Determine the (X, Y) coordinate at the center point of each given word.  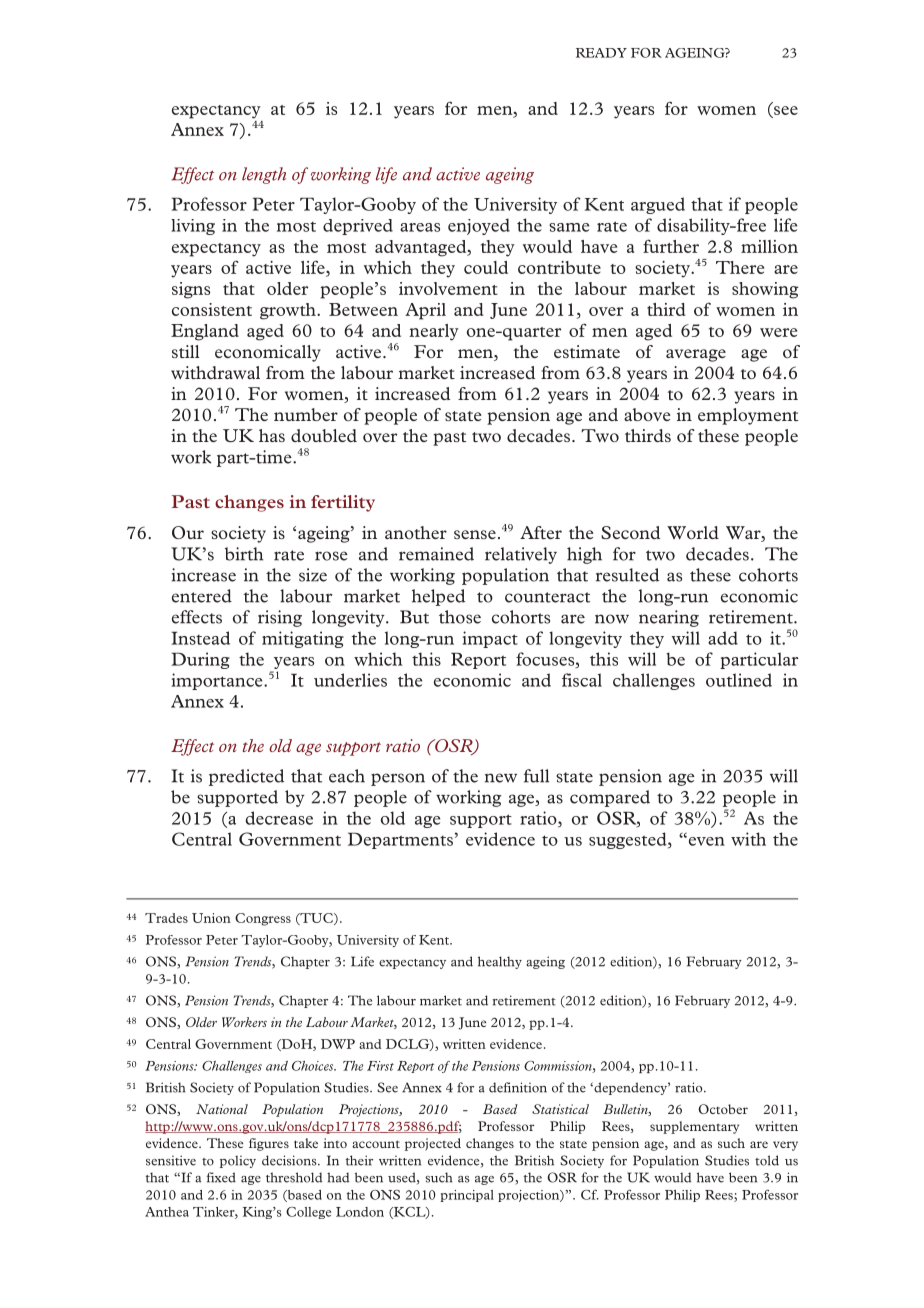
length (264, 175)
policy (238, 1161)
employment (748, 416)
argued (658, 205)
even (705, 841)
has (272, 435)
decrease (279, 818)
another (416, 532)
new (501, 778)
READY (601, 53)
